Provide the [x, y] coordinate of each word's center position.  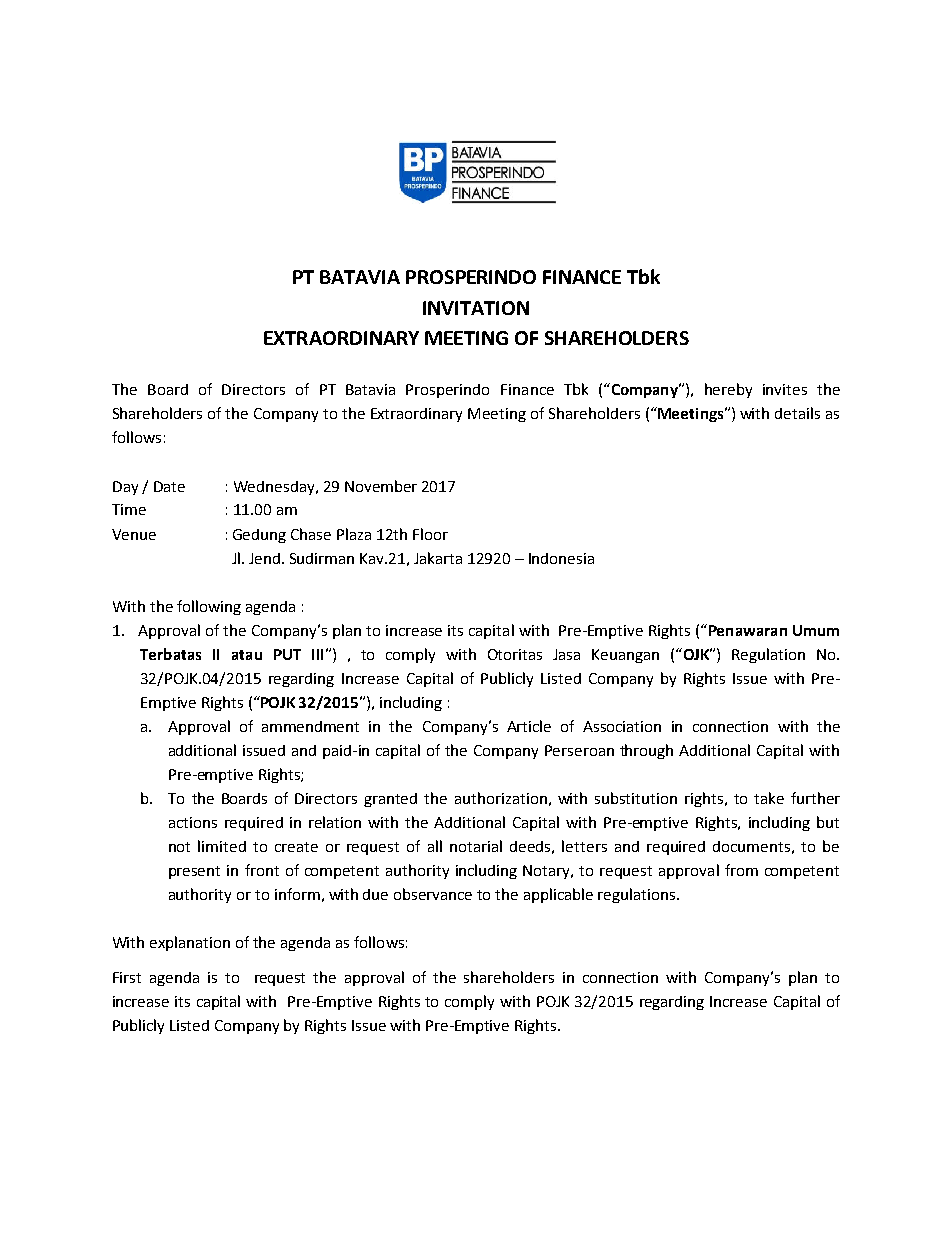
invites [785, 389]
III [317, 654]
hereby [728, 390]
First [127, 977]
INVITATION [476, 308]
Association [622, 726]
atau [247, 655]
